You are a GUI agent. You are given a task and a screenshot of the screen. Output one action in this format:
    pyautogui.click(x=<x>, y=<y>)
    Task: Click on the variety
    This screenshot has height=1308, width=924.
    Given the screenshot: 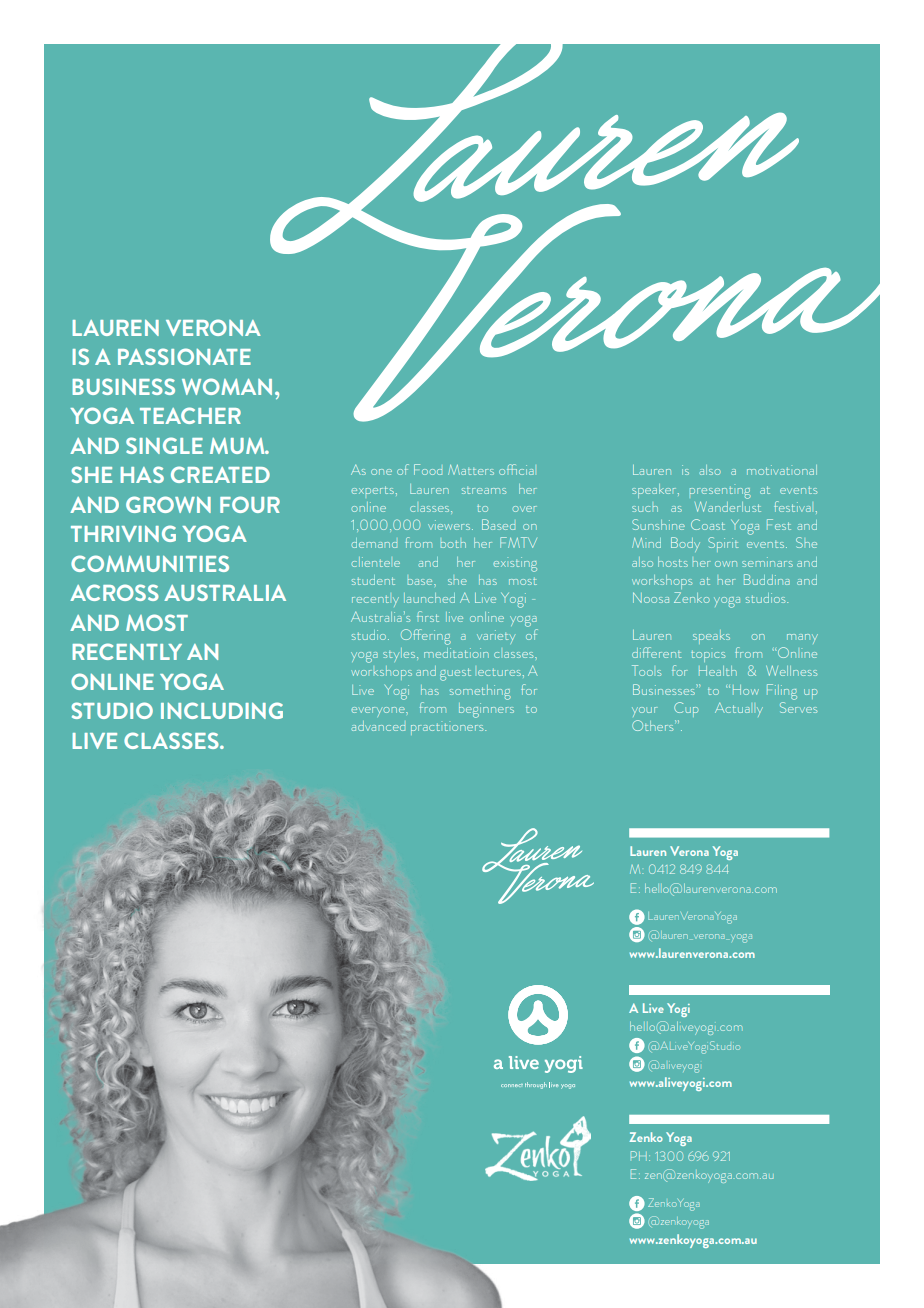 What is the action you would take?
    pyautogui.click(x=496, y=636)
